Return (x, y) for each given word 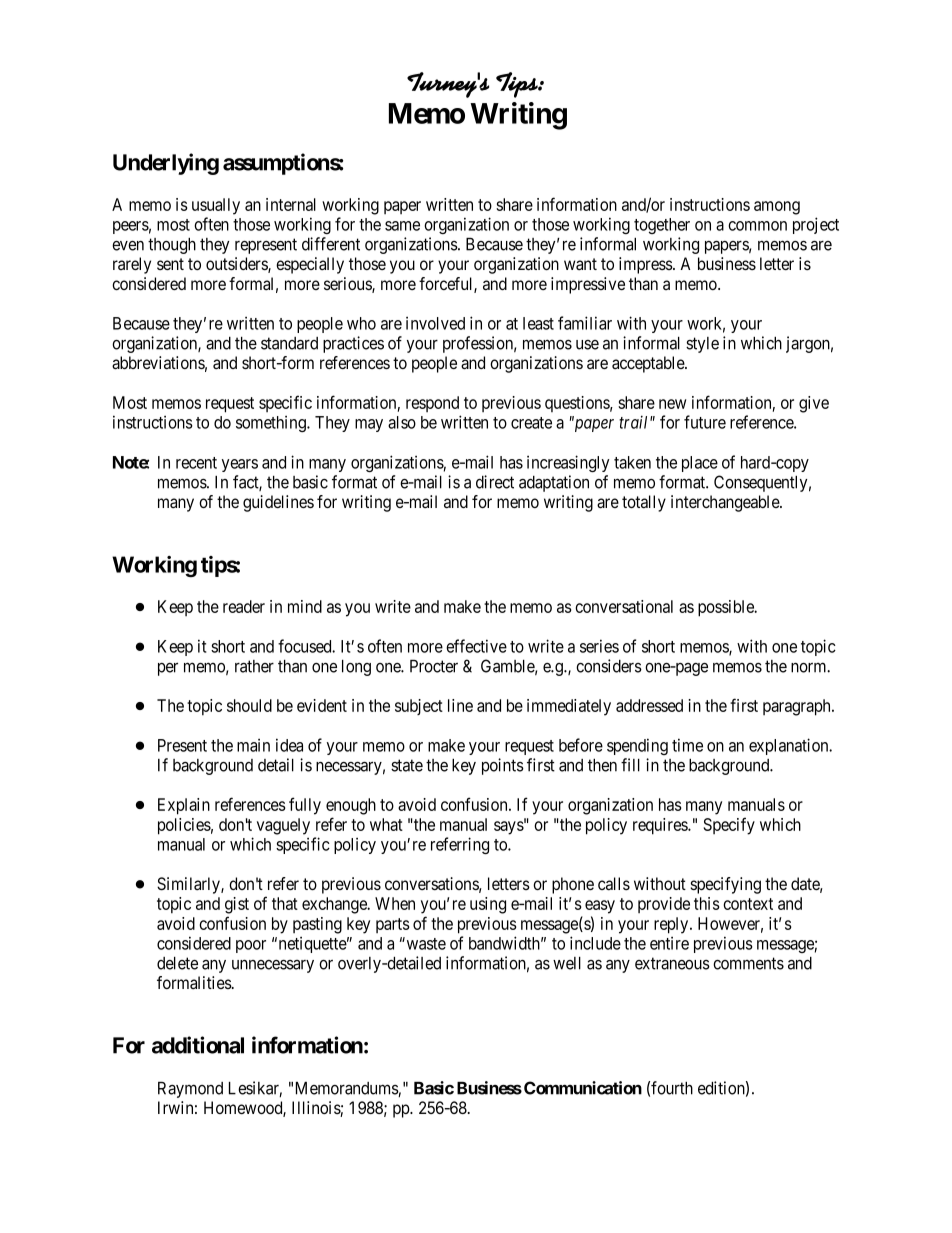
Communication (583, 1088)
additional (198, 1045)
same (402, 226)
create (531, 423)
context (748, 904)
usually (216, 206)
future (705, 422)
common (757, 226)
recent (196, 463)
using (488, 905)
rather (254, 666)
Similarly (189, 885)
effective (476, 646)
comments (748, 963)
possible (727, 608)
